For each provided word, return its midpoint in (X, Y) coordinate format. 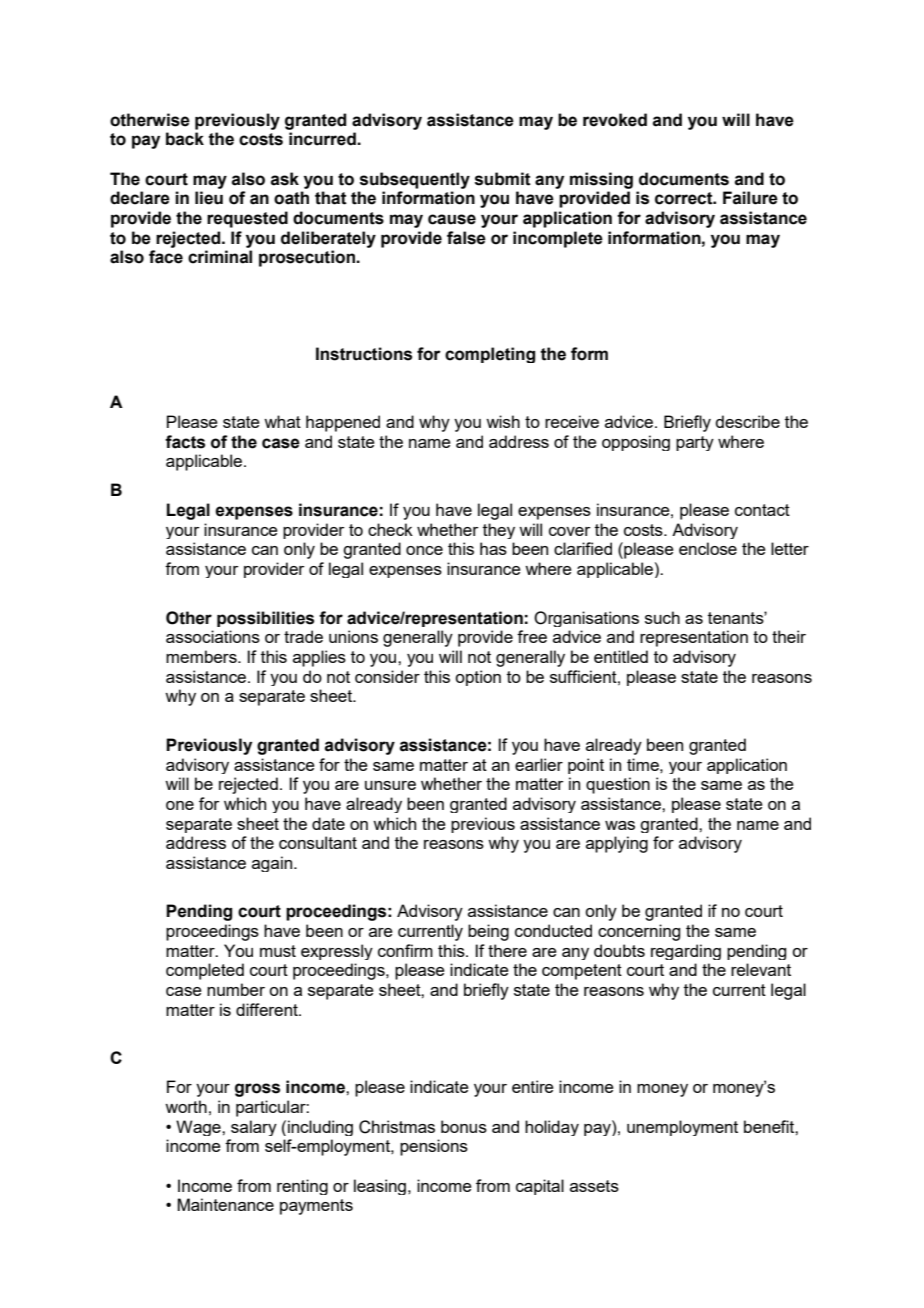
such (662, 617)
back (185, 139)
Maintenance (225, 1204)
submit (503, 179)
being (488, 932)
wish (503, 421)
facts (185, 442)
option (478, 678)
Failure (750, 198)
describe (747, 421)
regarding (686, 952)
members (202, 656)
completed (205, 971)
